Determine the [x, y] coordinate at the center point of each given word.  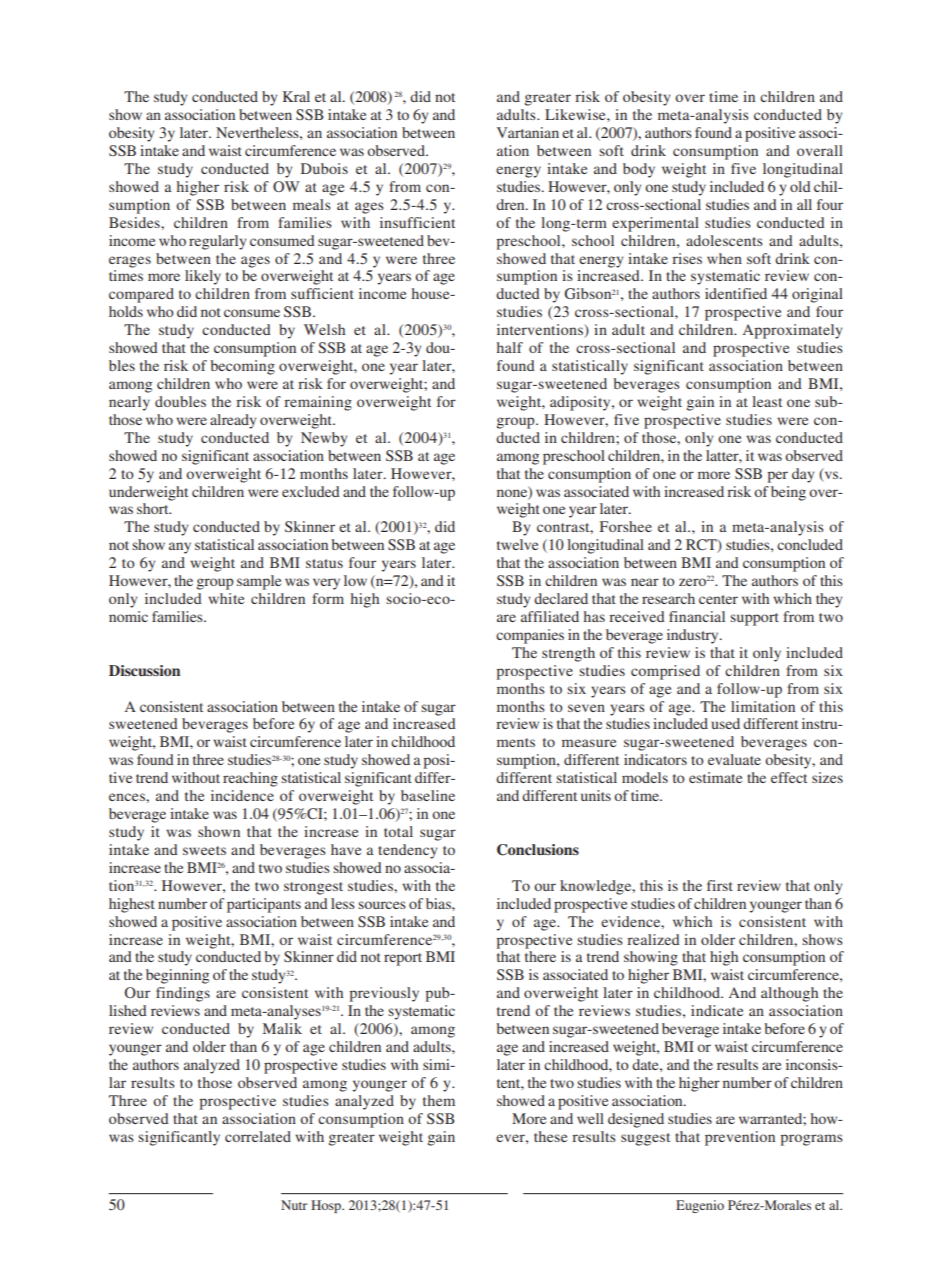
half [510, 347]
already [233, 421]
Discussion [144, 670]
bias [439, 903]
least [767, 401]
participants [264, 905]
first [720, 885]
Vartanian [528, 132]
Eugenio [700, 1206]
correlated [258, 1136]
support [754, 619]
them [439, 1100]
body [639, 170]
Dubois [324, 168]
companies [530, 636]
